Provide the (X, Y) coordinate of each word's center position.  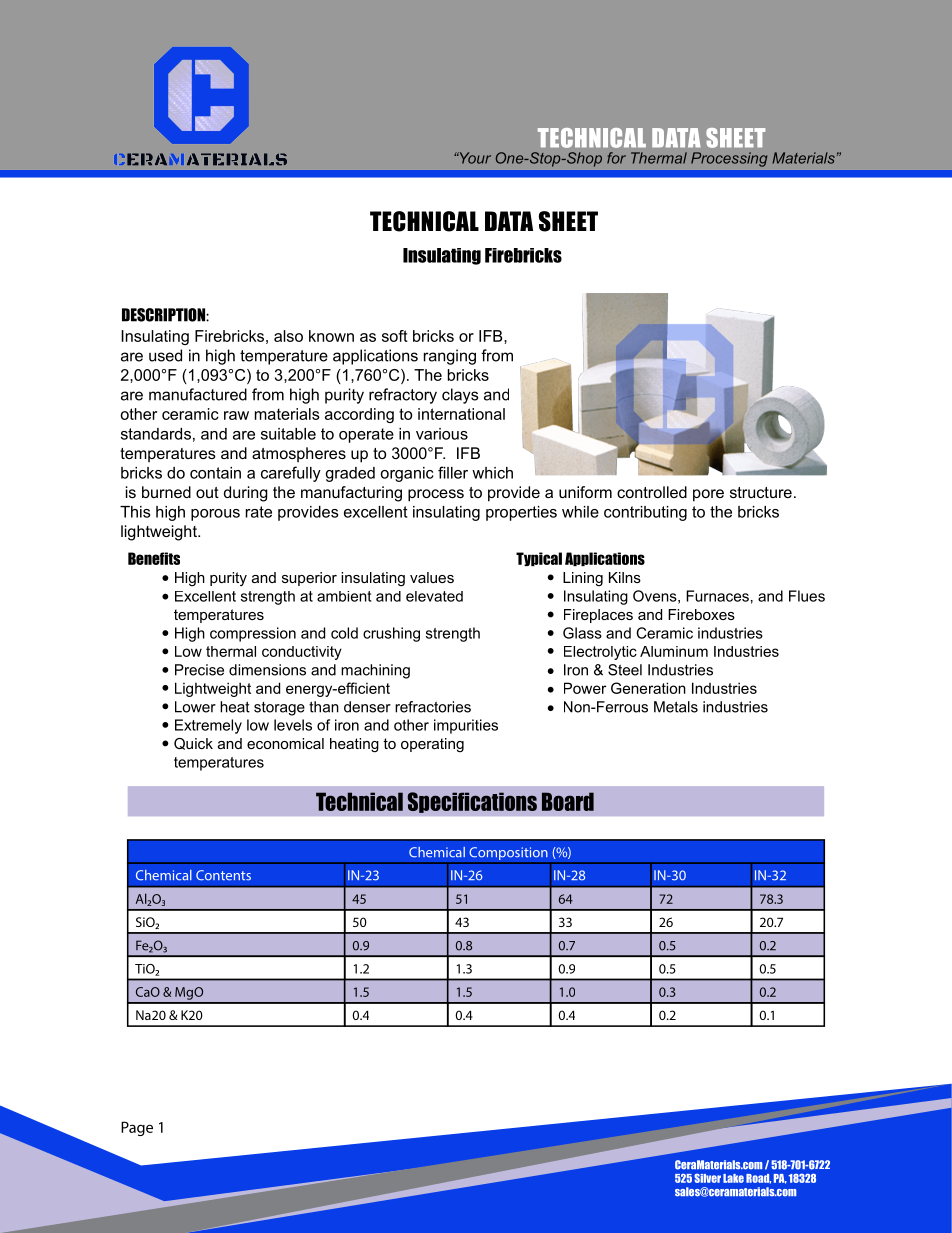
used (165, 355)
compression (253, 634)
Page (137, 1128)
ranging (450, 357)
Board (568, 801)
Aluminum (674, 651)
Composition (508, 855)
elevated (434, 596)
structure (761, 492)
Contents (223, 875)
